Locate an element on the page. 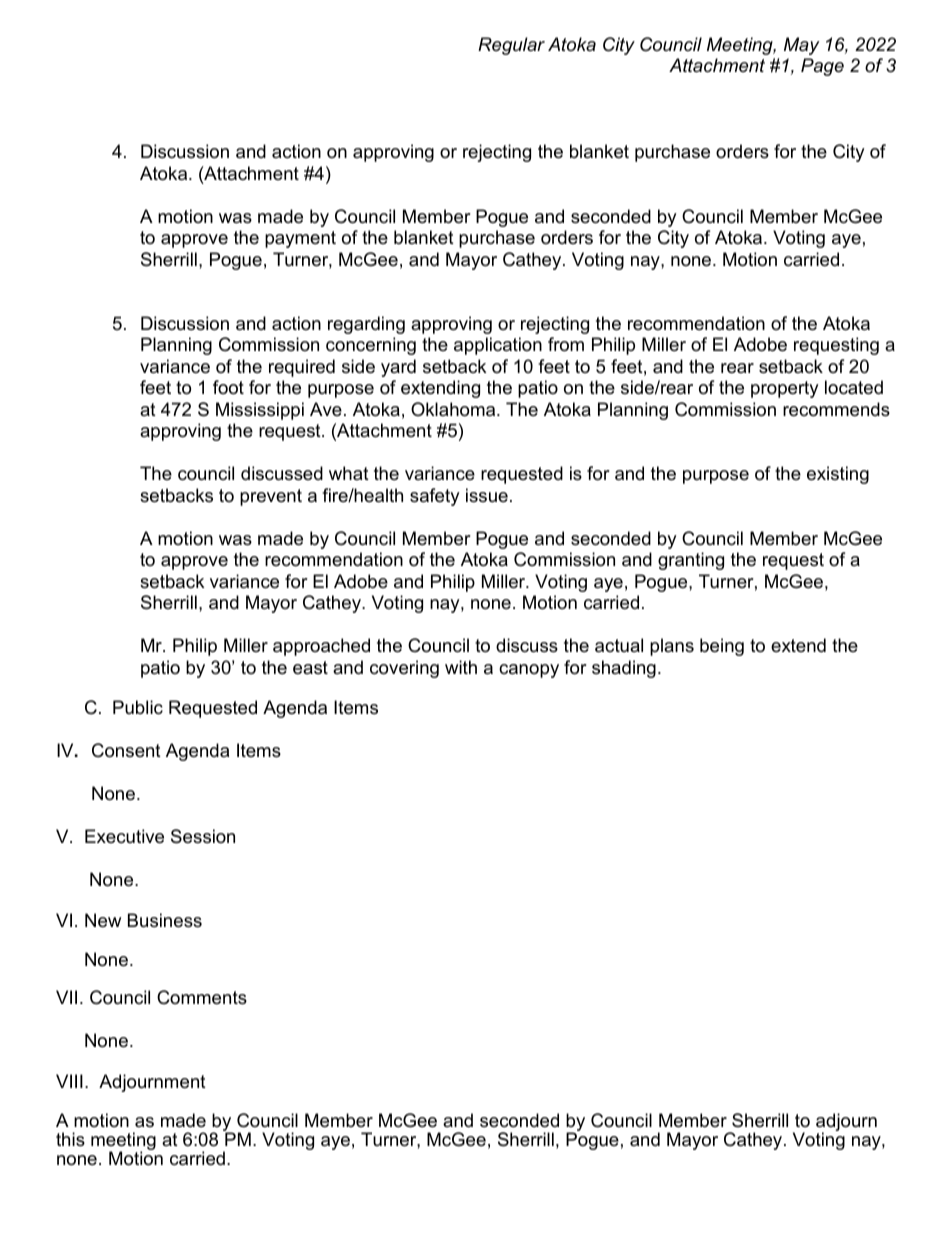  being is located at coordinates (722, 647).
